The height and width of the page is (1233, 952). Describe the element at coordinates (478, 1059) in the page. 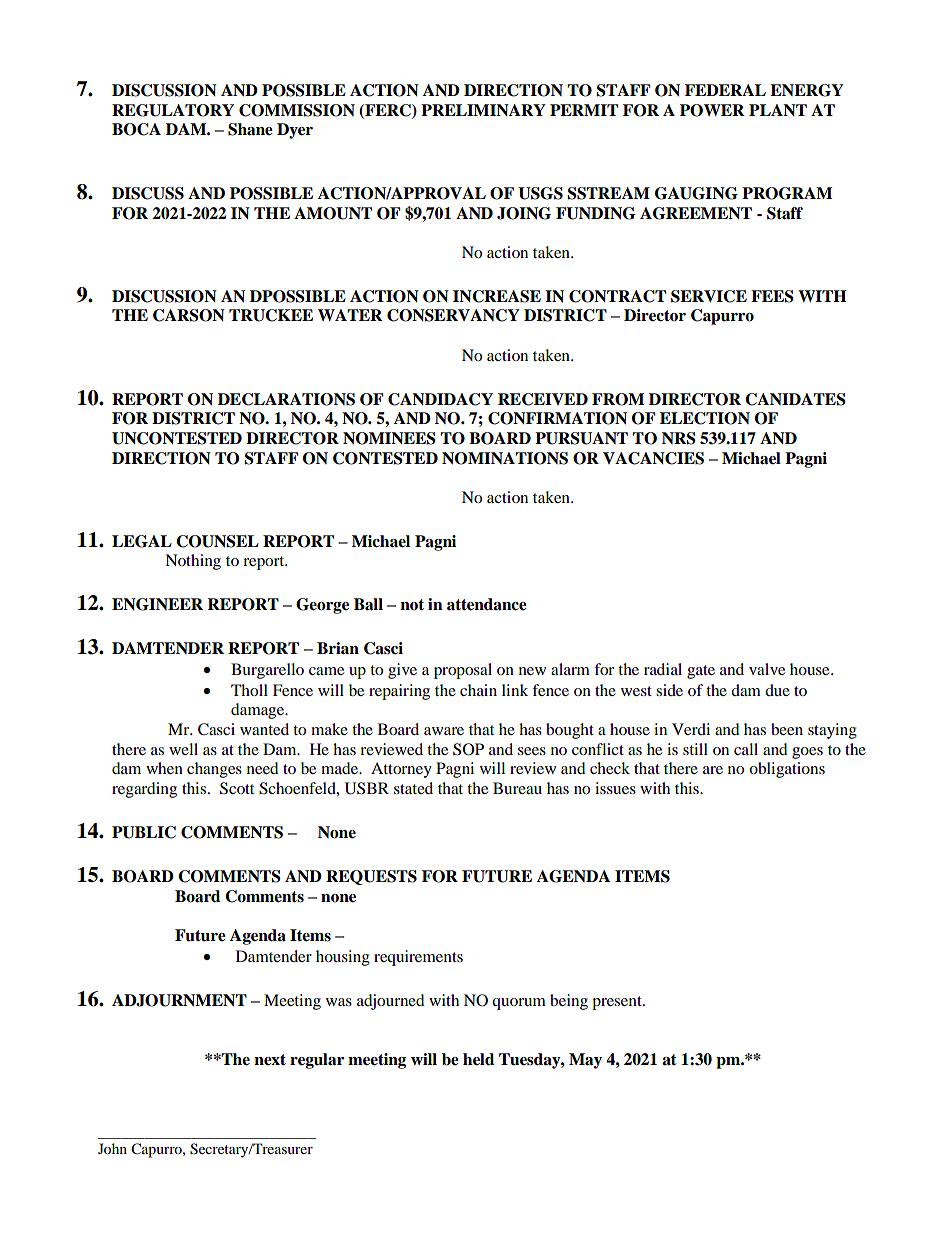

I see `held` at that location.
